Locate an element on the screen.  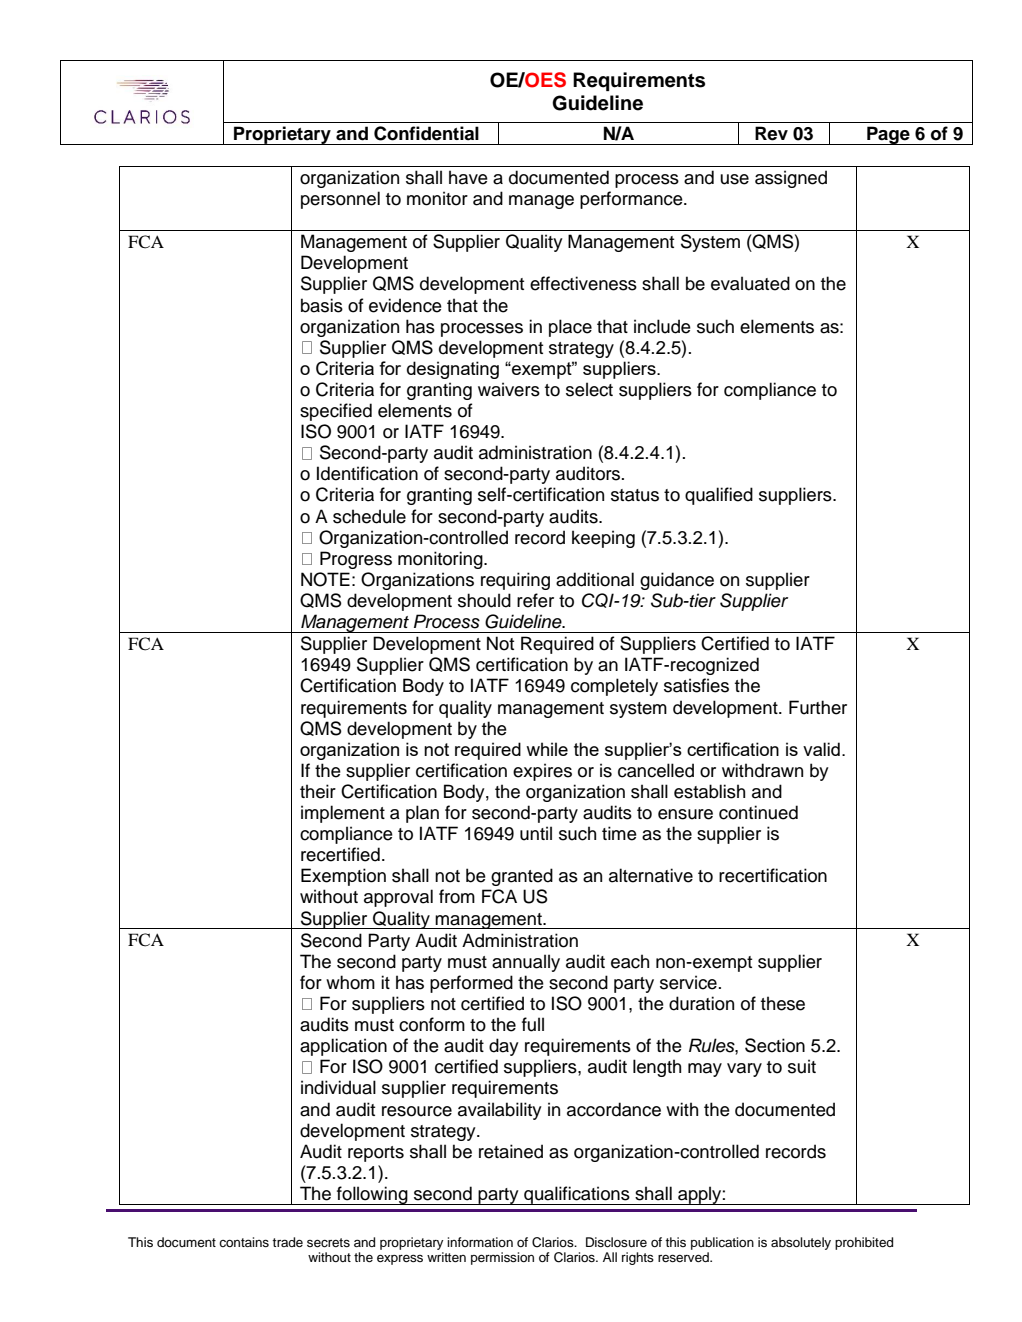
qualifications is located at coordinates (577, 1195).
